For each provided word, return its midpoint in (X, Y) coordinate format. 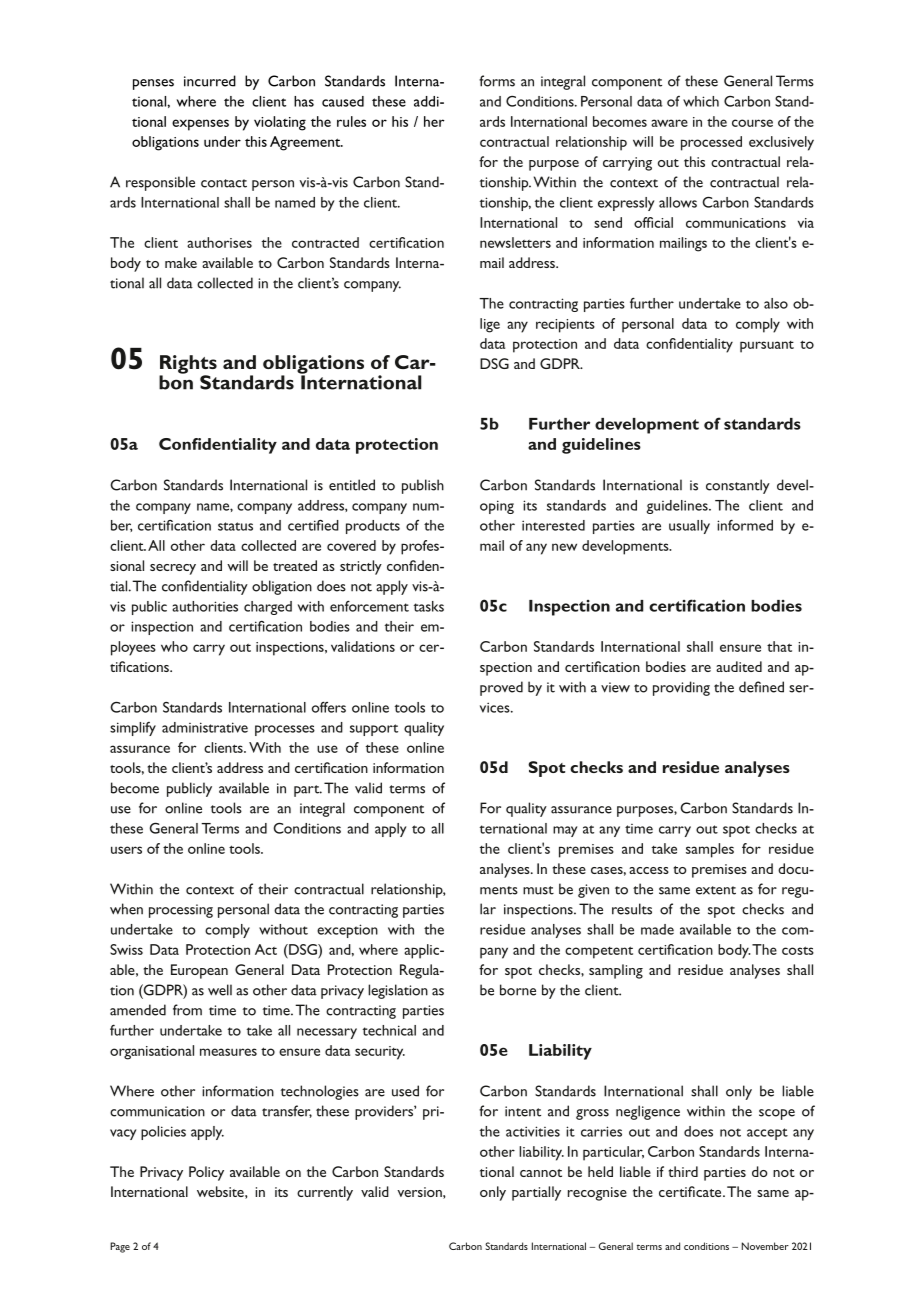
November (765, 1246)
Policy (206, 1173)
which (701, 101)
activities (533, 1131)
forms (497, 81)
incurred (210, 81)
